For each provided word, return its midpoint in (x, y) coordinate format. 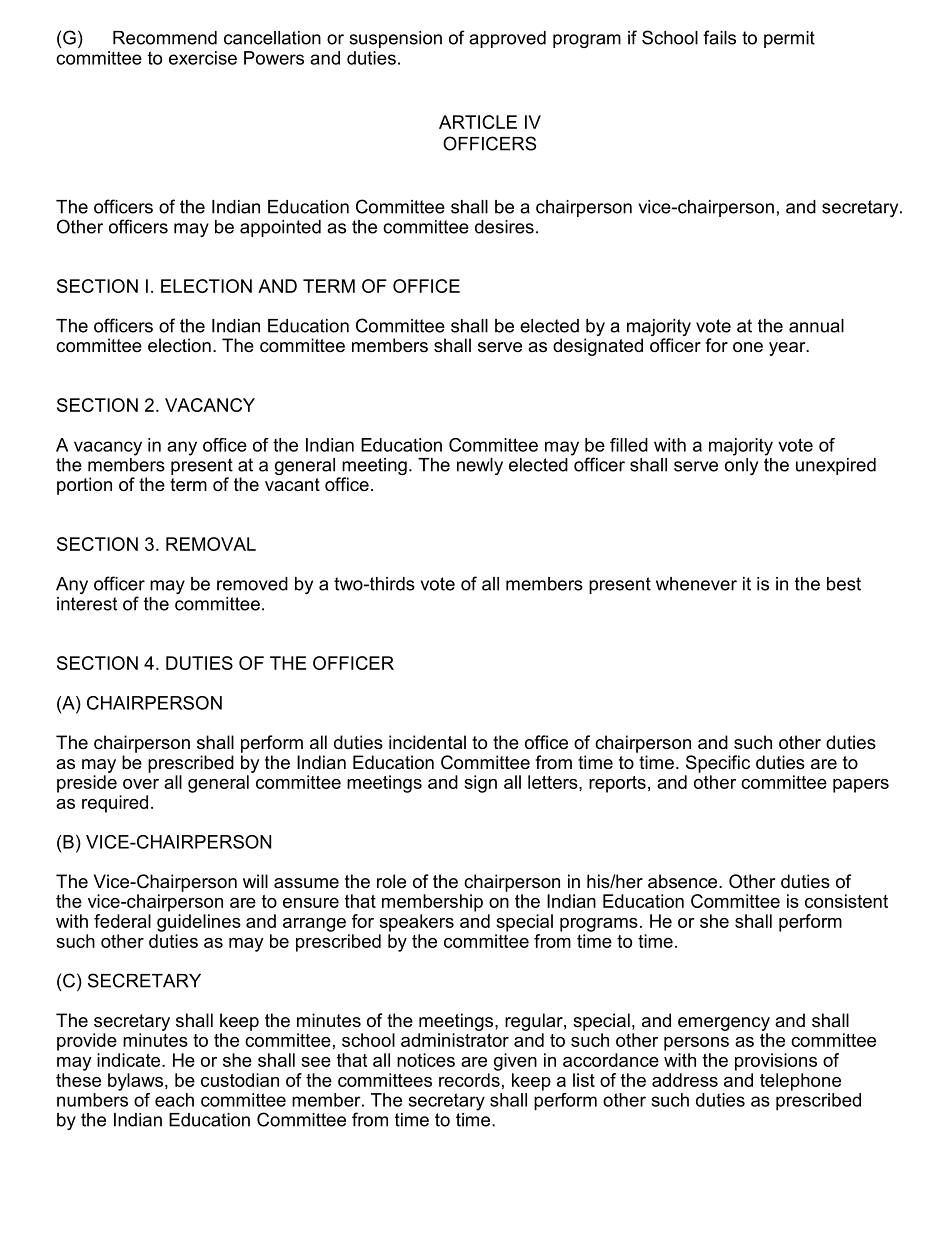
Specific (718, 764)
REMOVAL (211, 544)
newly (480, 466)
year (788, 349)
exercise (203, 58)
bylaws (135, 1082)
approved (507, 39)
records (469, 1080)
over (141, 784)
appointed (280, 228)
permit (789, 39)
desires (504, 227)
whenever (696, 584)
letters (554, 782)
